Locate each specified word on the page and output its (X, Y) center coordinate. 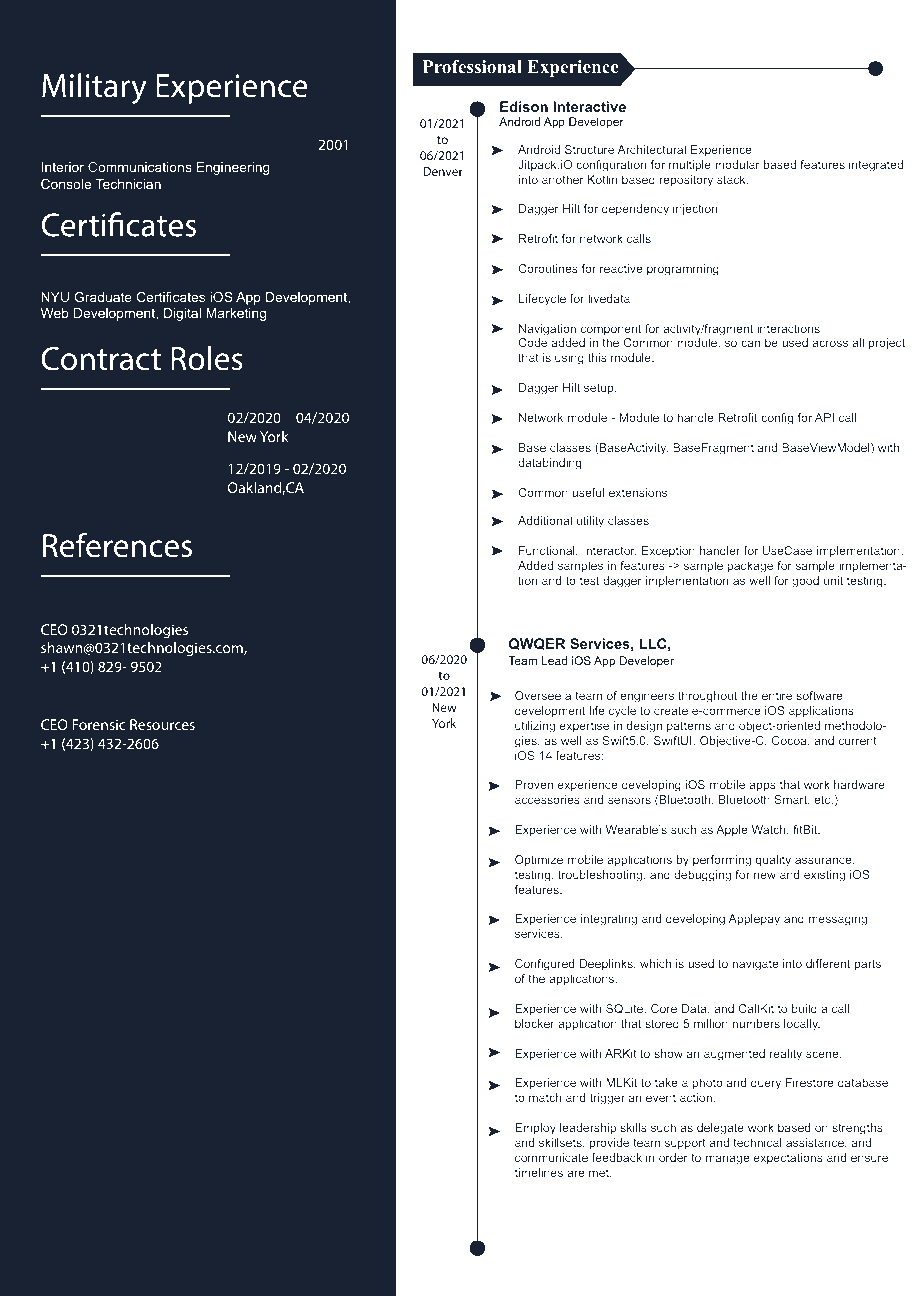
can (750, 343)
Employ (535, 1129)
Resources (162, 724)
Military (94, 89)
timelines (539, 1172)
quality (773, 861)
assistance (816, 1143)
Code (532, 342)
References (117, 545)
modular (737, 164)
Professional (472, 67)
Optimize (539, 861)
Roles (207, 358)
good (805, 582)
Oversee (538, 695)
